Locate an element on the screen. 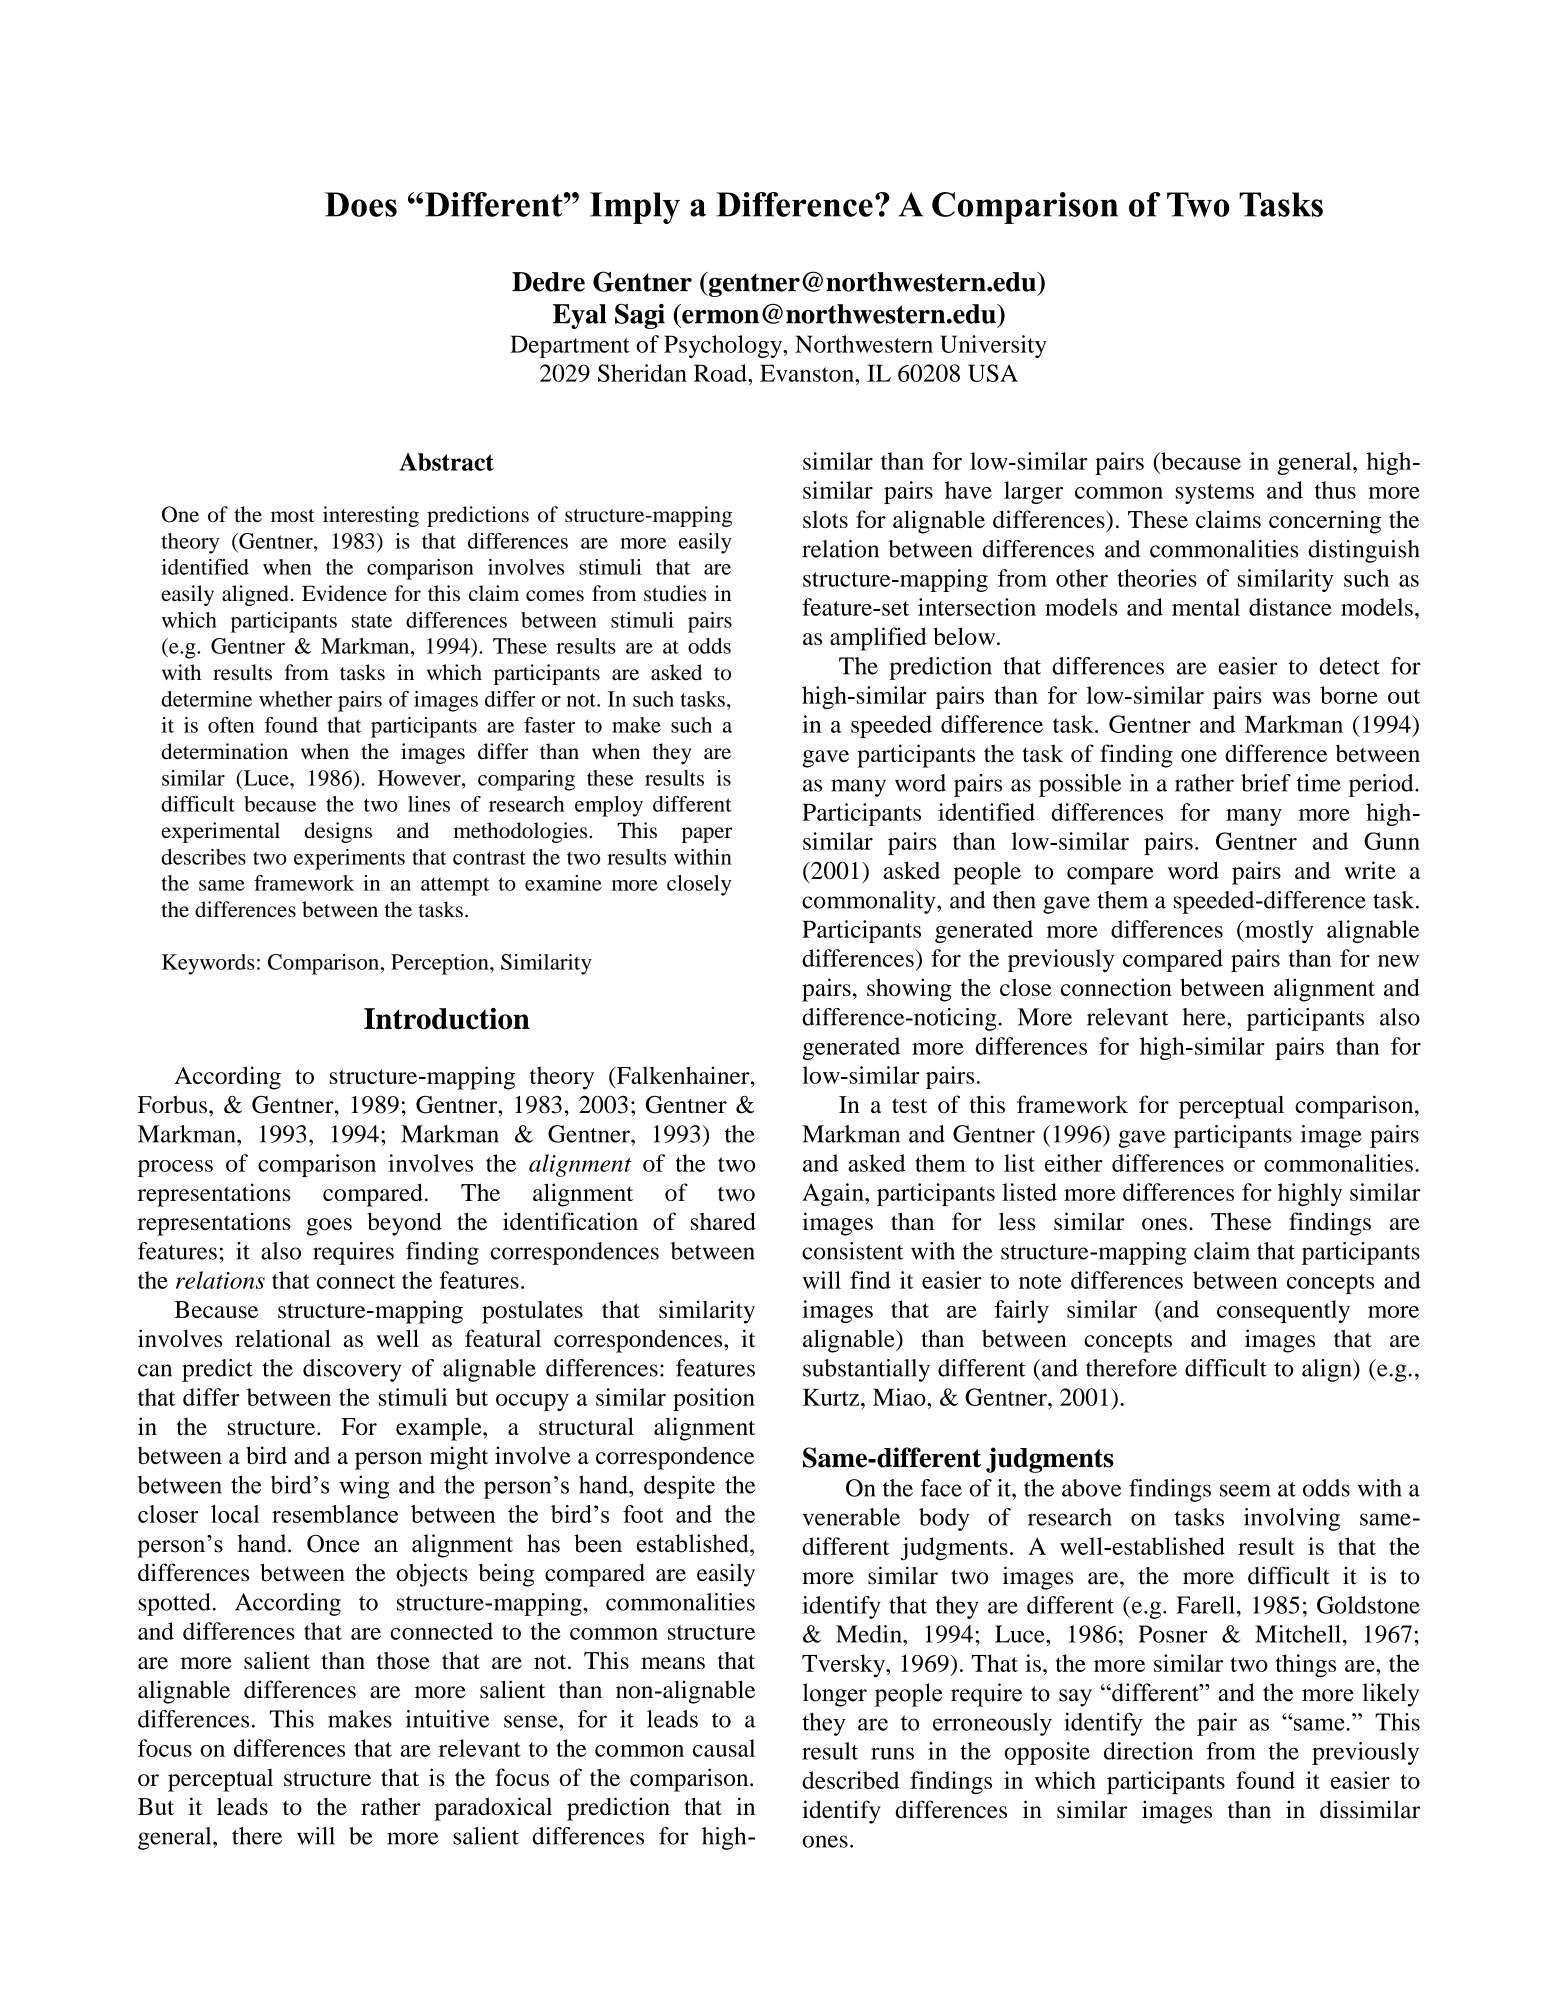 The image size is (1558, 2016). University is located at coordinates (993, 346).
